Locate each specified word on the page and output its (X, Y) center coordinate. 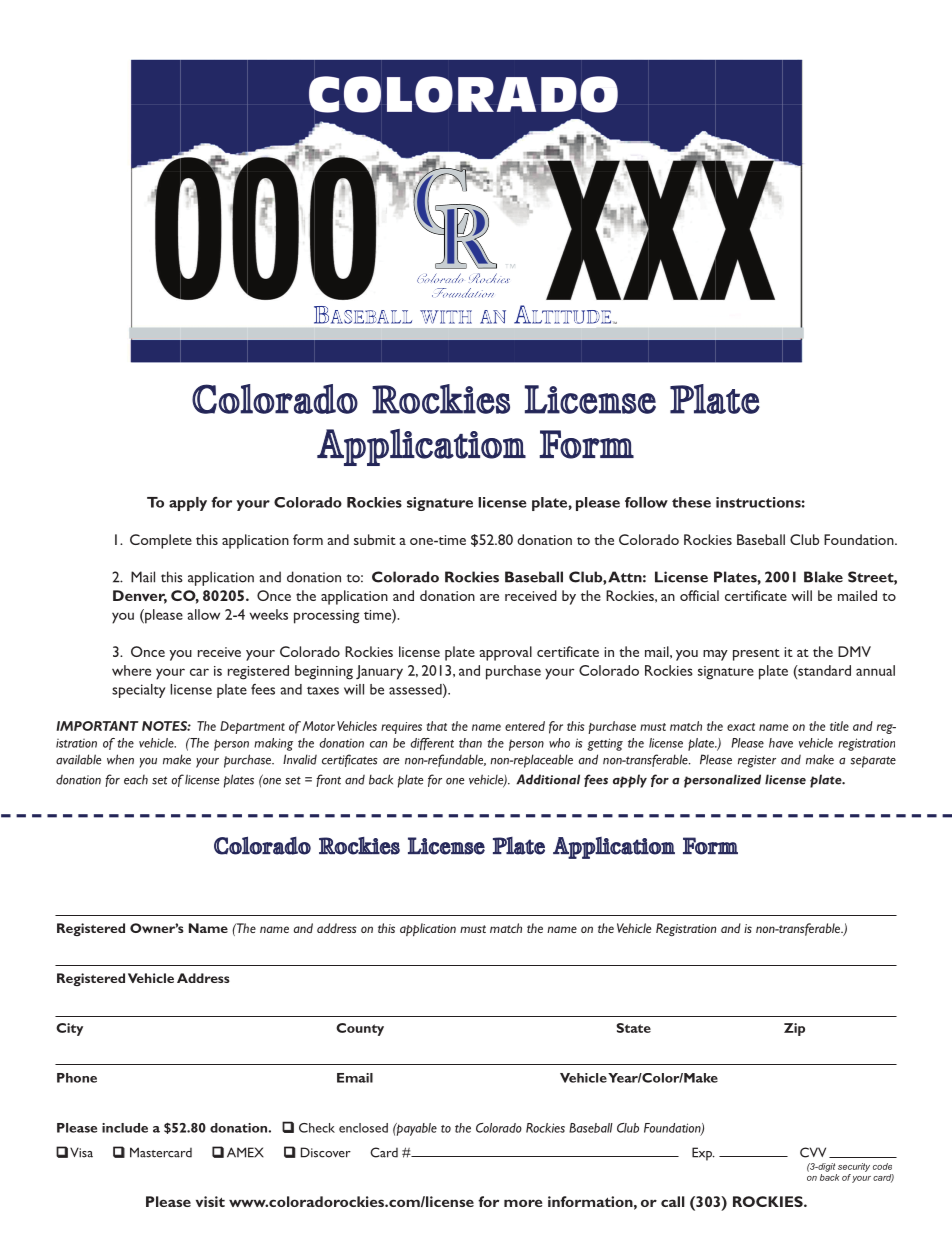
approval (505, 653)
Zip (794, 1029)
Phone (77, 1078)
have (781, 743)
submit (375, 539)
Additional (548, 779)
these (691, 502)
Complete (161, 541)
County (360, 1029)
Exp (703, 1154)
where (131, 670)
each (136, 780)
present (756, 655)
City (69, 1029)
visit (210, 1201)
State (633, 1028)
